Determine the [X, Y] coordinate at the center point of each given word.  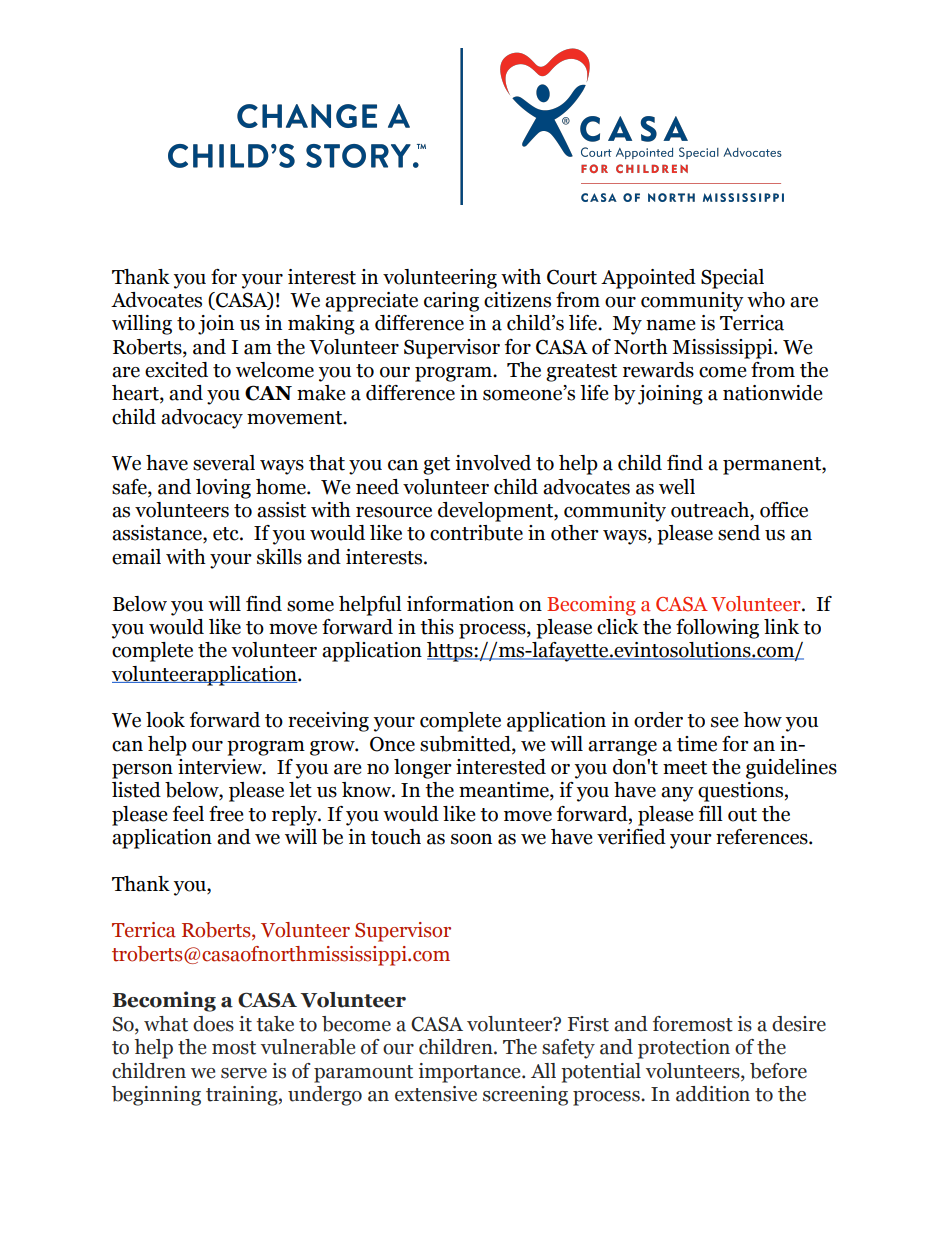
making [321, 325]
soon [471, 839]
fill [711, 813]
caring [451, 302]
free [226, 814]
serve [244, 1073]
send [739, 533]
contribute [476, 533]
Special [732, 279]
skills [279, 557]
